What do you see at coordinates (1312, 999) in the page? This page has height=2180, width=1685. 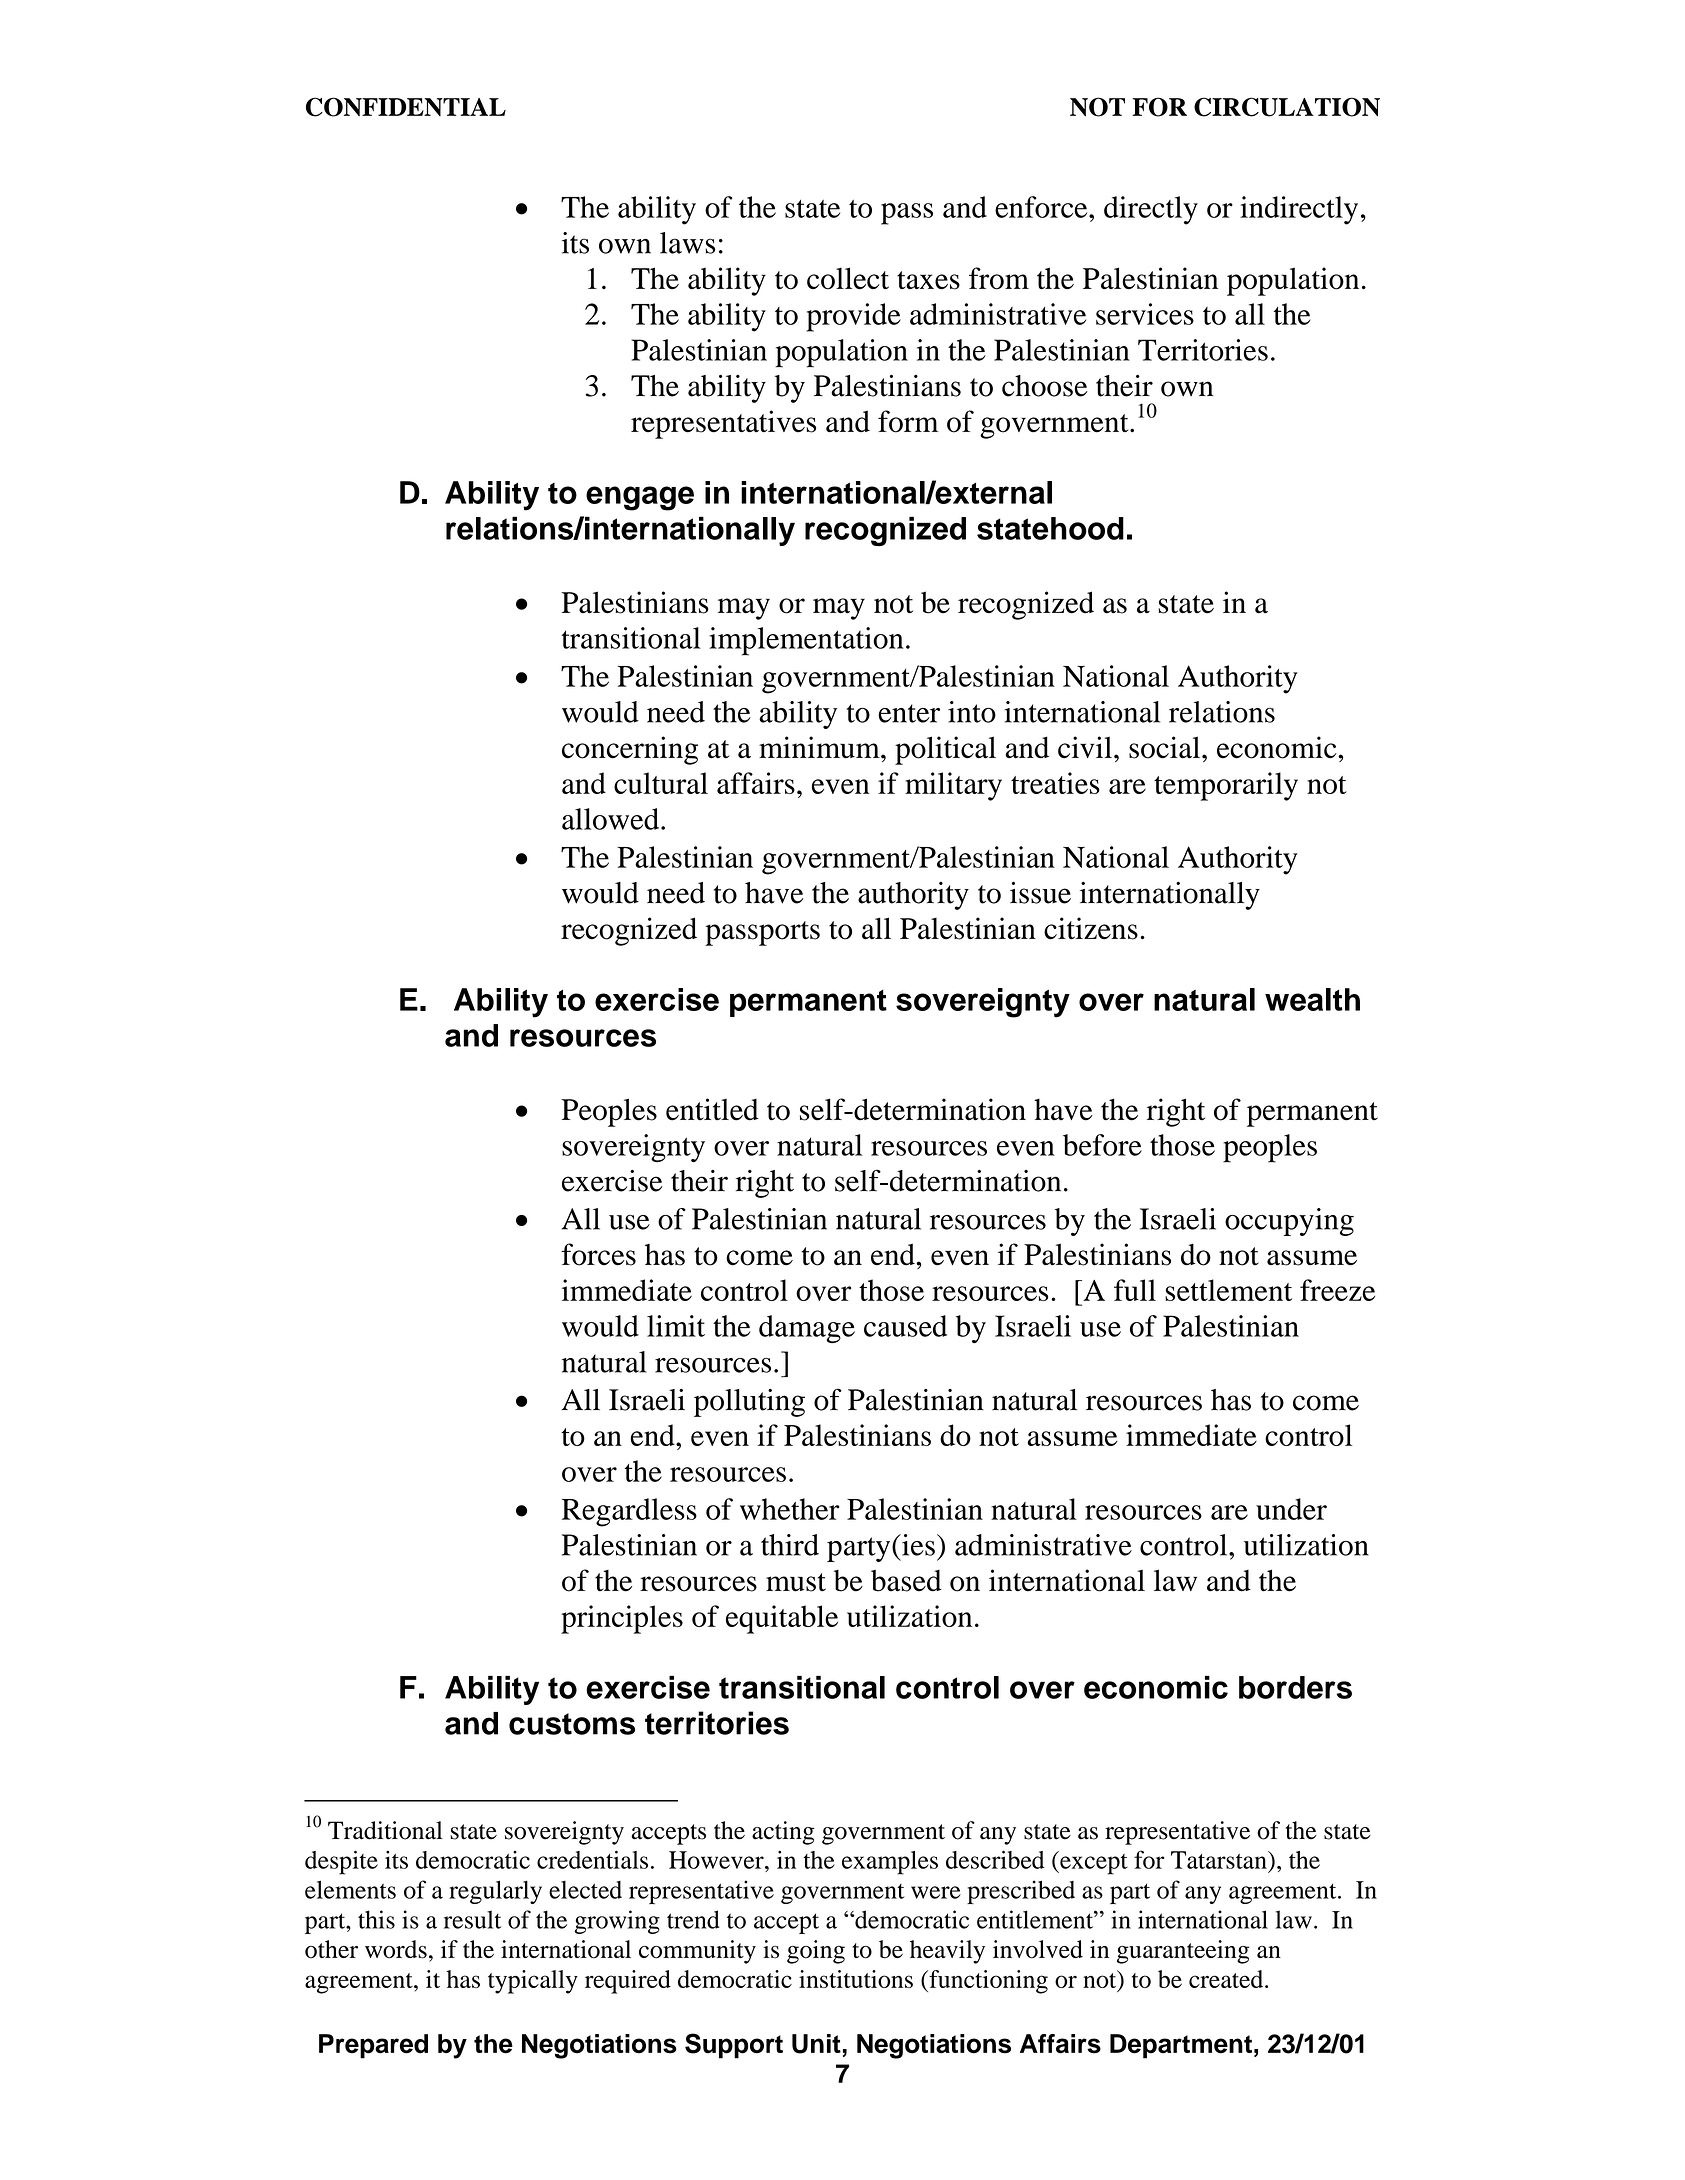 I see `wealth` at bounding box center [1312, 999].
